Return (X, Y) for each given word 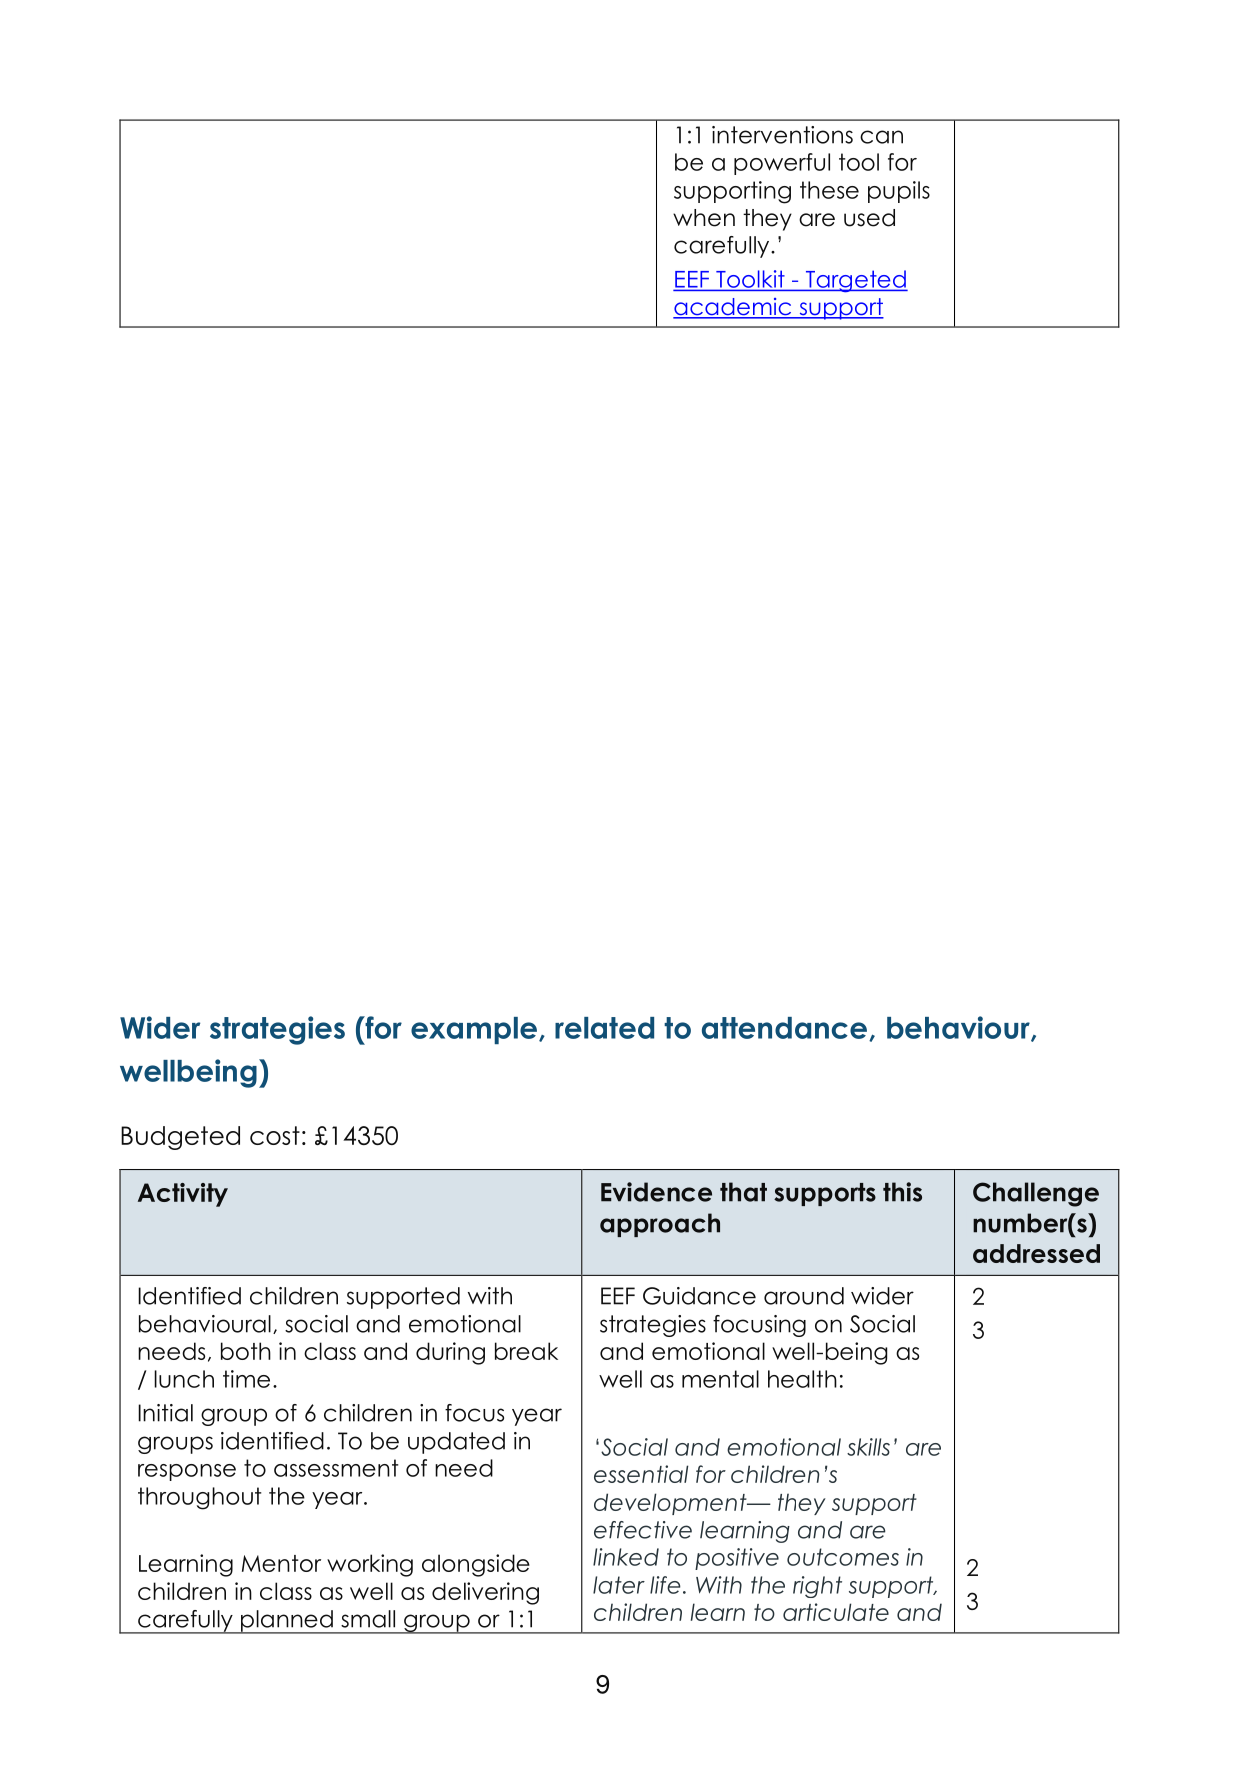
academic (733, 308)
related (604, 1028)
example (474, 1030)
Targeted (855, 281)
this (902, 1192)
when (704, 218)
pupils (899, 192)
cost (275, 1135)
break (526, 1351)
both (246, 1351)
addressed (1036, 1253)
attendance (786, 1029)
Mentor (281, 1563)
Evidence (656, 1192)
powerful (782, 164)
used (869, 218)
